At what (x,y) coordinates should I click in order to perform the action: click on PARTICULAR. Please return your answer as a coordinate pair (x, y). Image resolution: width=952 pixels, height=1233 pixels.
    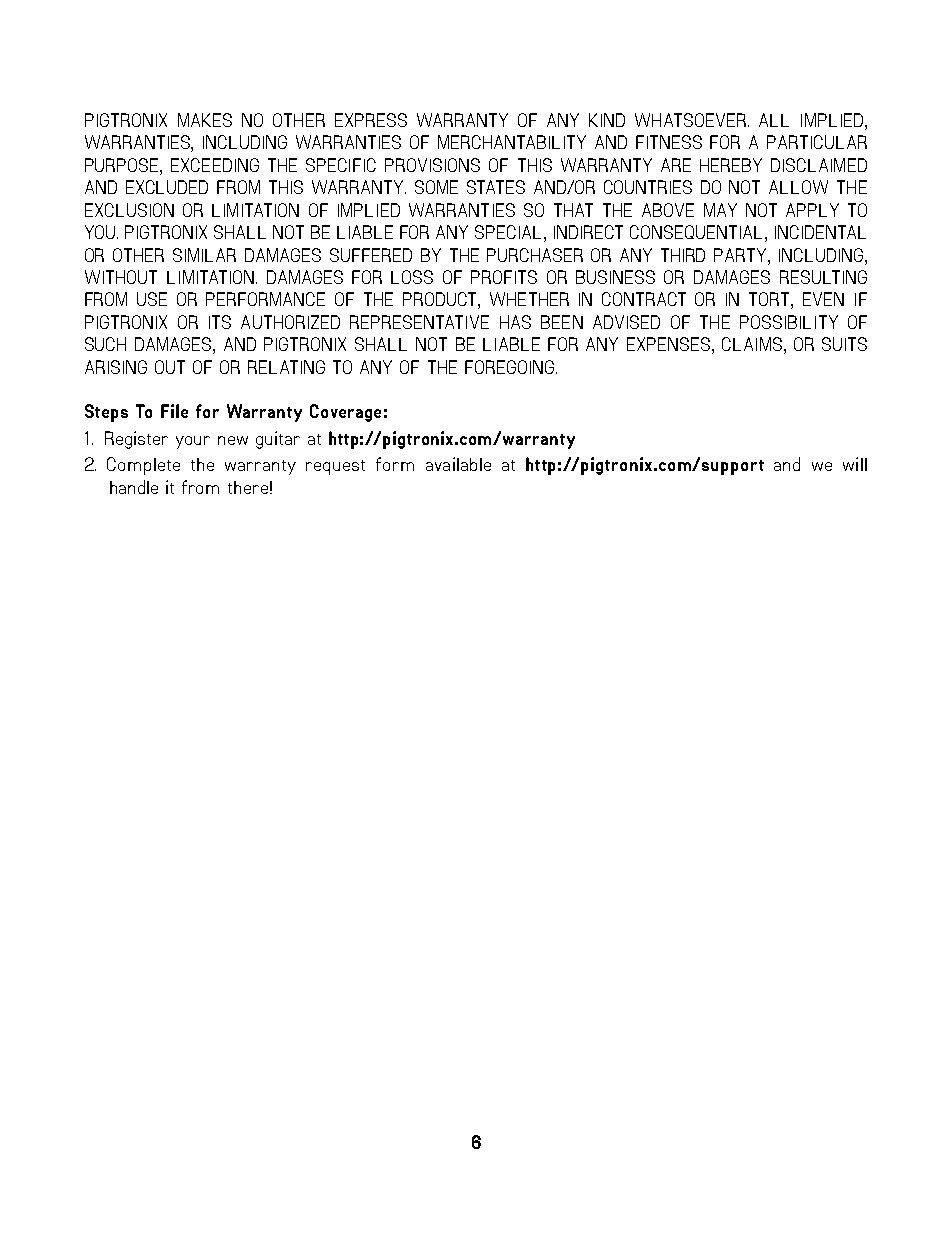
    Looking at the image, I should click on (817, 142).
